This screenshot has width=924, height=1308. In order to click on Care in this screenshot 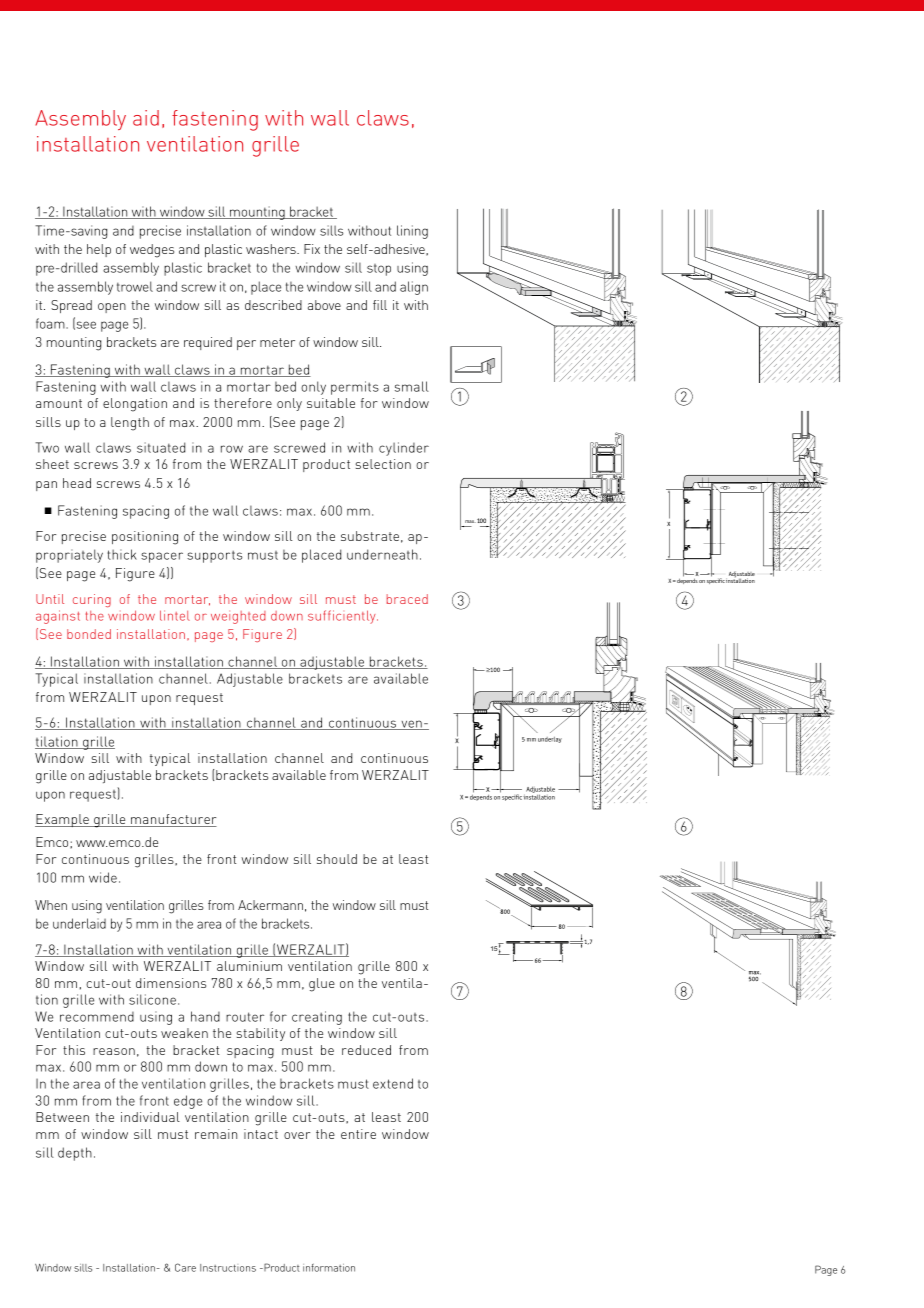, I will do `click(185, 1267)`.
